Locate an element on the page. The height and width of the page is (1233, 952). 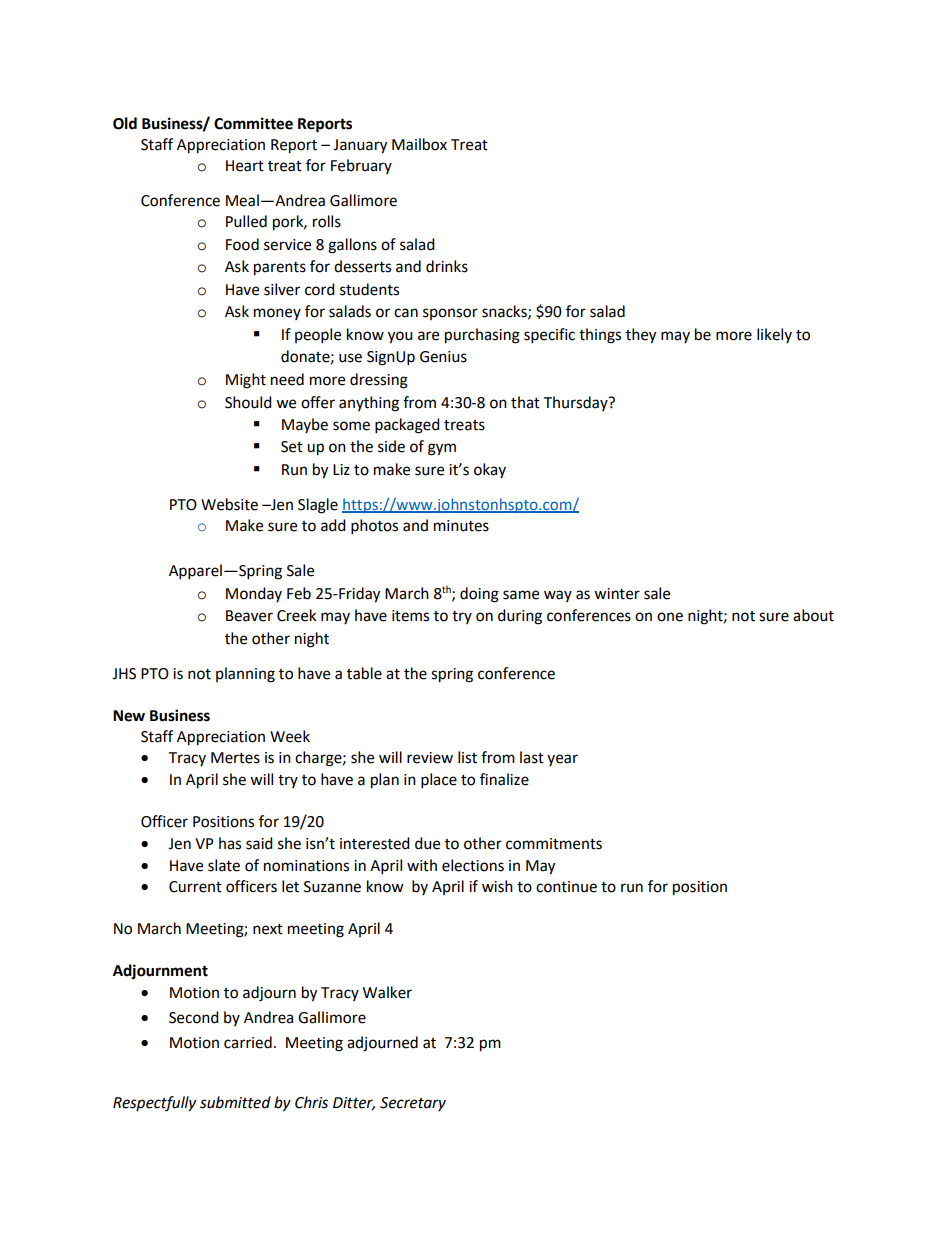
doing is located at coordinates (479, 595).
